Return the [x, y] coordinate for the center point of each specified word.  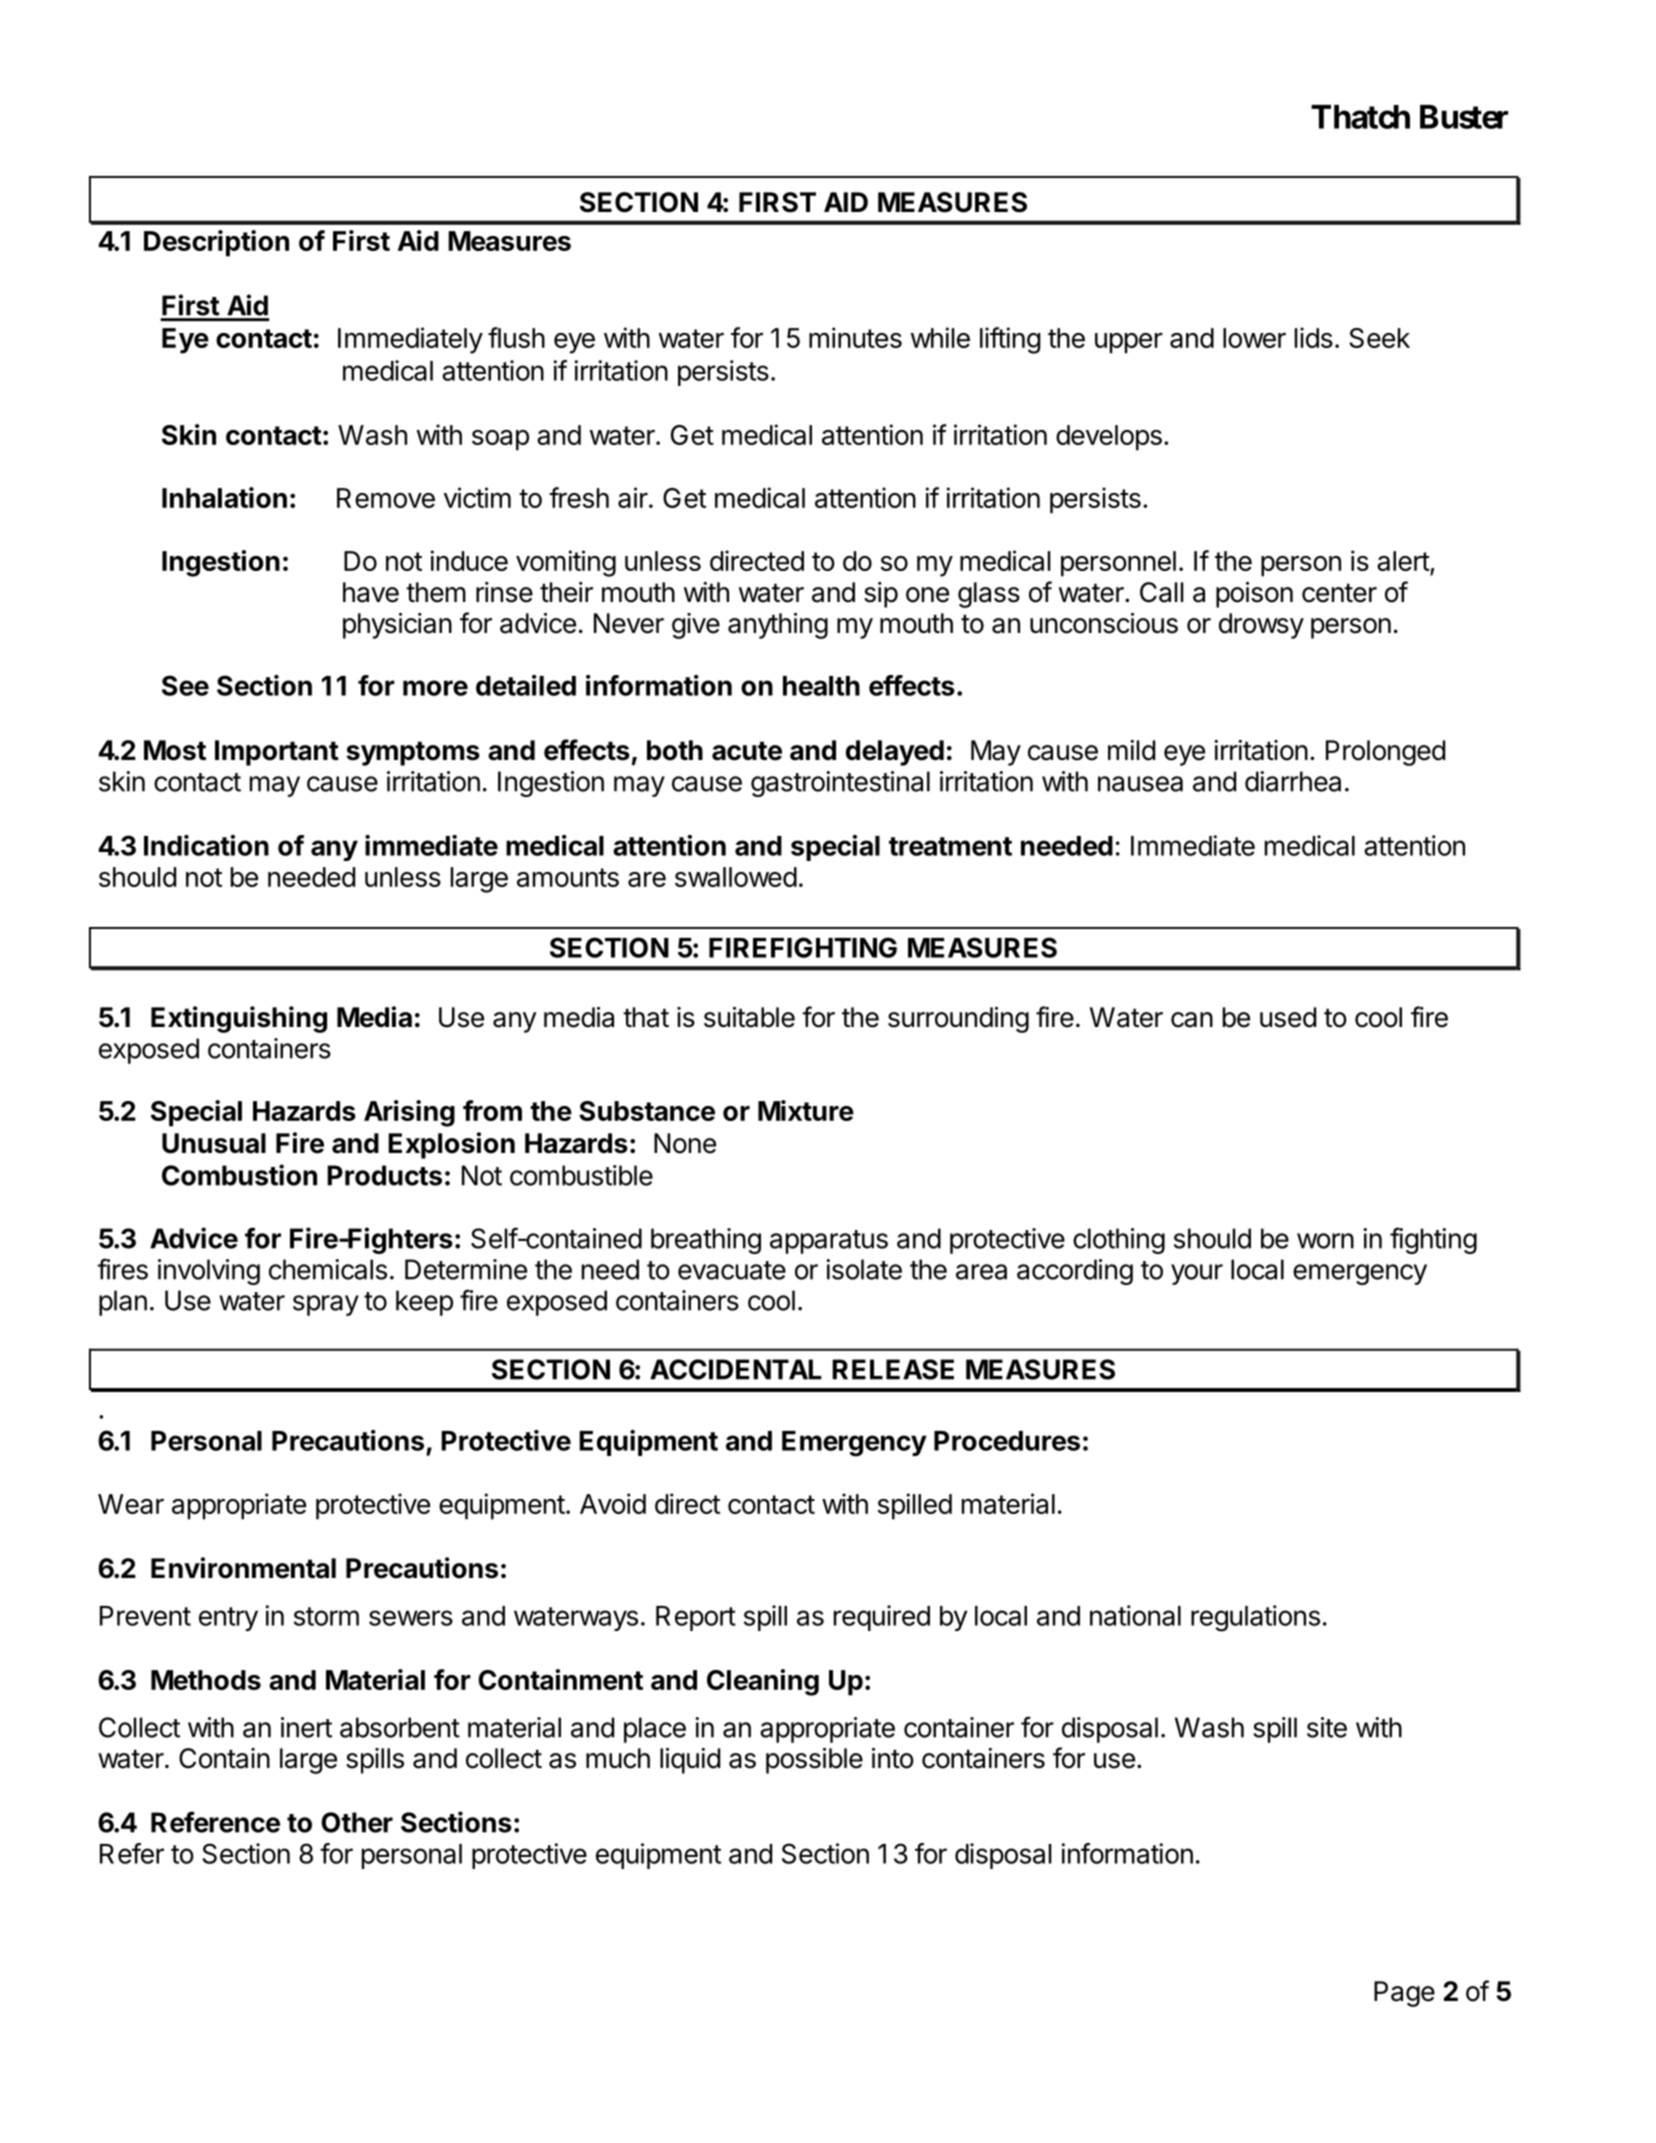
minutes [855, 337]
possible [814, 1761]
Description [216, 243]
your [1197, 1274]
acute [747, 751]
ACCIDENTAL [736, 1369]
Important [277, 753]
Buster [1464, 117]
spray [326, 1305]
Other [357, 1822]
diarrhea [1293, 781]
